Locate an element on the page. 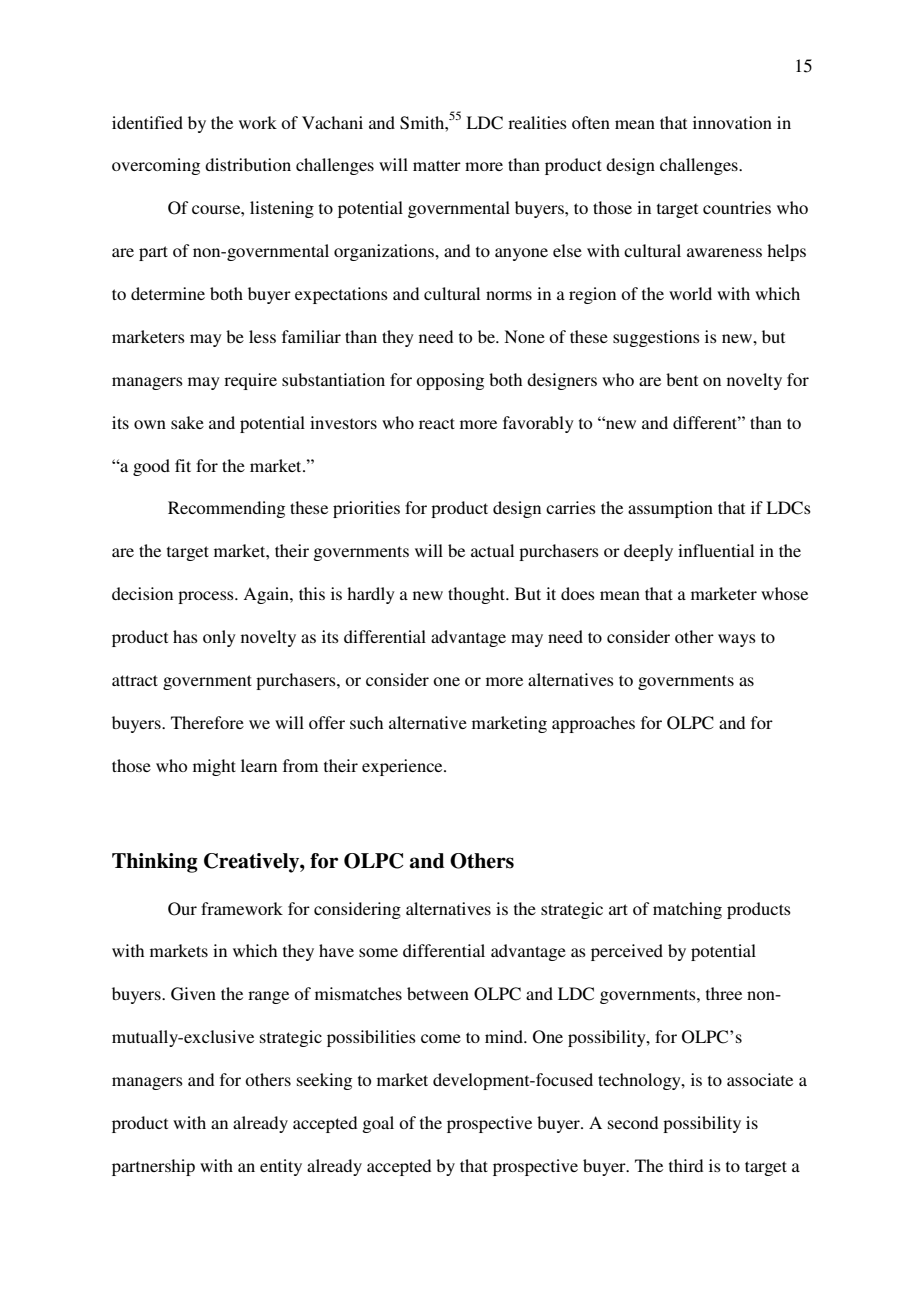 The width and height of the page is (924, 1308). entity is located at coordinates (281, 1167).
